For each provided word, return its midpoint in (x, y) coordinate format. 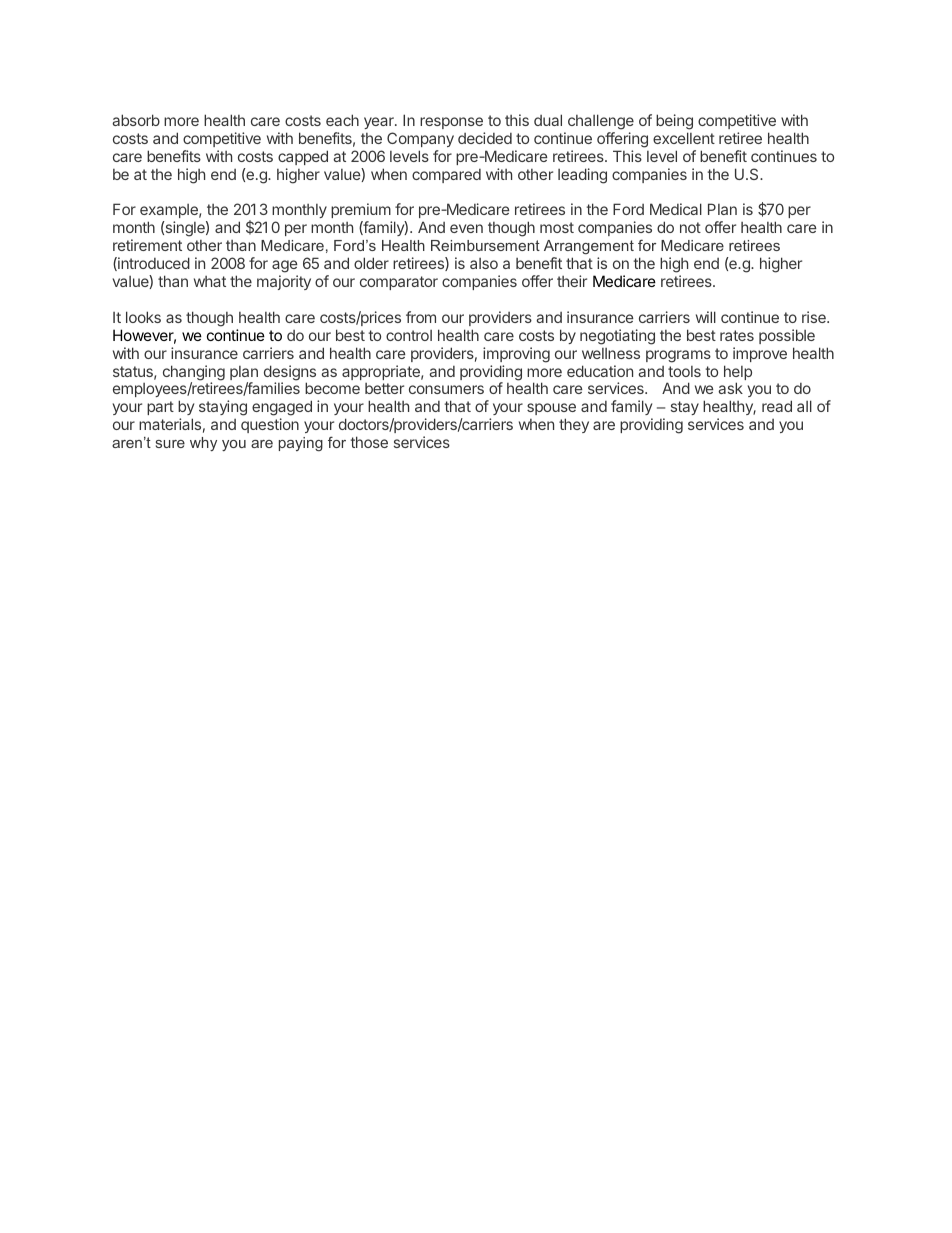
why (203, 444)
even (466, 228)
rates (737, 335)
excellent (684, 138)
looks (143, 317)
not (690, 227)
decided (485, 138)
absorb (136, 120)
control (409, 335)
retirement (147, 245)
